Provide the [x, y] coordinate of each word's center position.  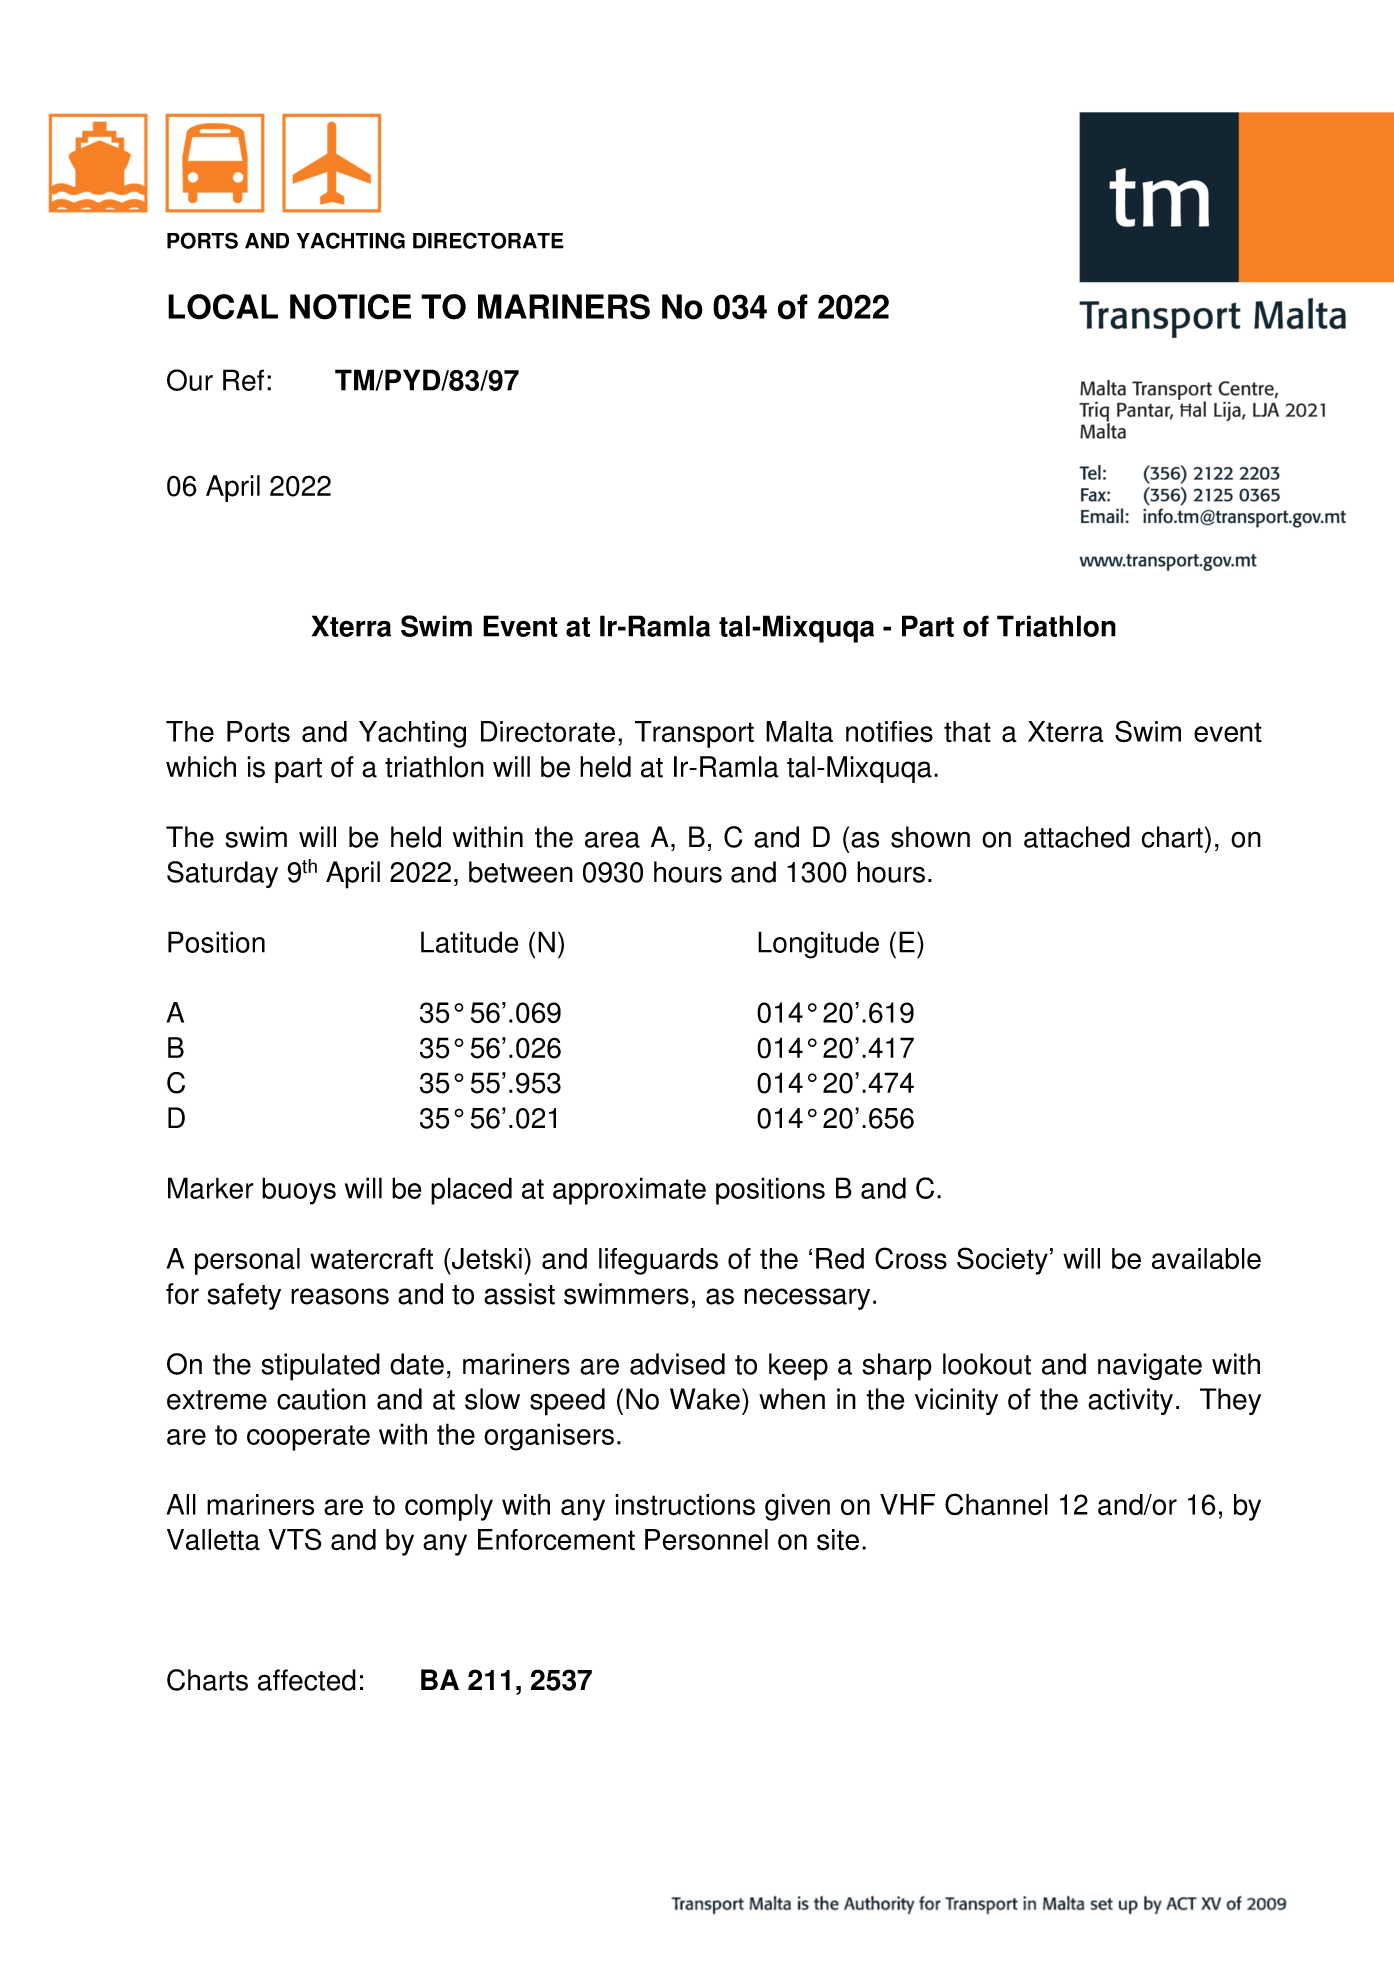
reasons [340, 1296]
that [967, 732]
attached [1077, 837]
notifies [889, 732]
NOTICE [350, 307]
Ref [243, 380]
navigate [1150, 1366]
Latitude [470, 942]
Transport [694, 734]
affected [307, 1680]
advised [677, 1364]
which [201, 767]
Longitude [818, 945]
